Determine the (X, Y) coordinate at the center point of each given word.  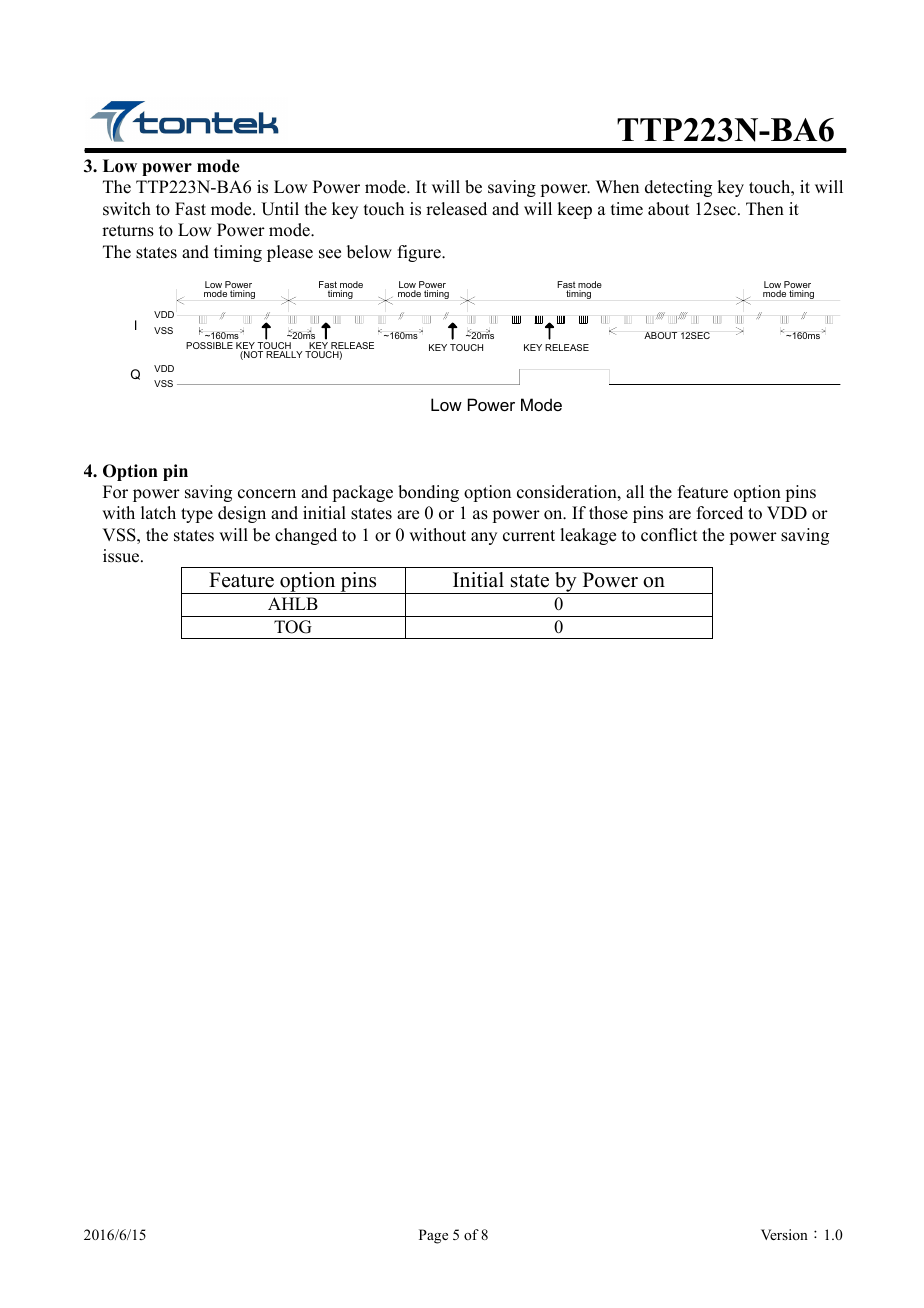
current (529, 536)
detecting (678, 188)
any (484, 538)
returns (128, 231)
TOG (293, 627)
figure (420, 253)
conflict (669, 535)
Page (433, 1236)
